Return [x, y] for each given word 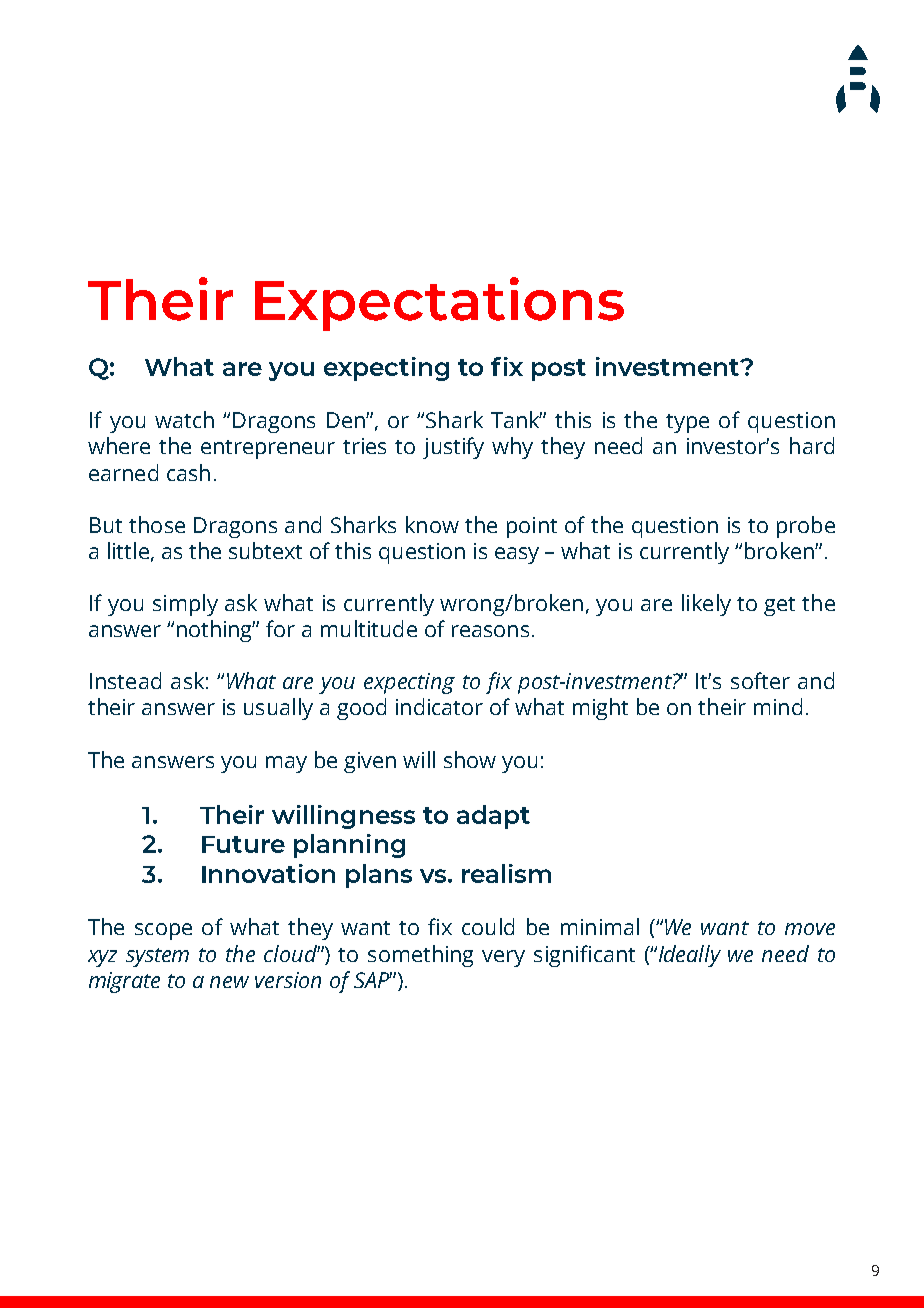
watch [184, 419]
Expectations [439, 304]
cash [188, 472]
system [157, 957]
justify [453, 448]
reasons [490, 631]
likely [706, 605]
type [687, 423]
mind [778, 706]
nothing [216, 631]
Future [243, 844]
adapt [493, 817]
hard [812, 445]
